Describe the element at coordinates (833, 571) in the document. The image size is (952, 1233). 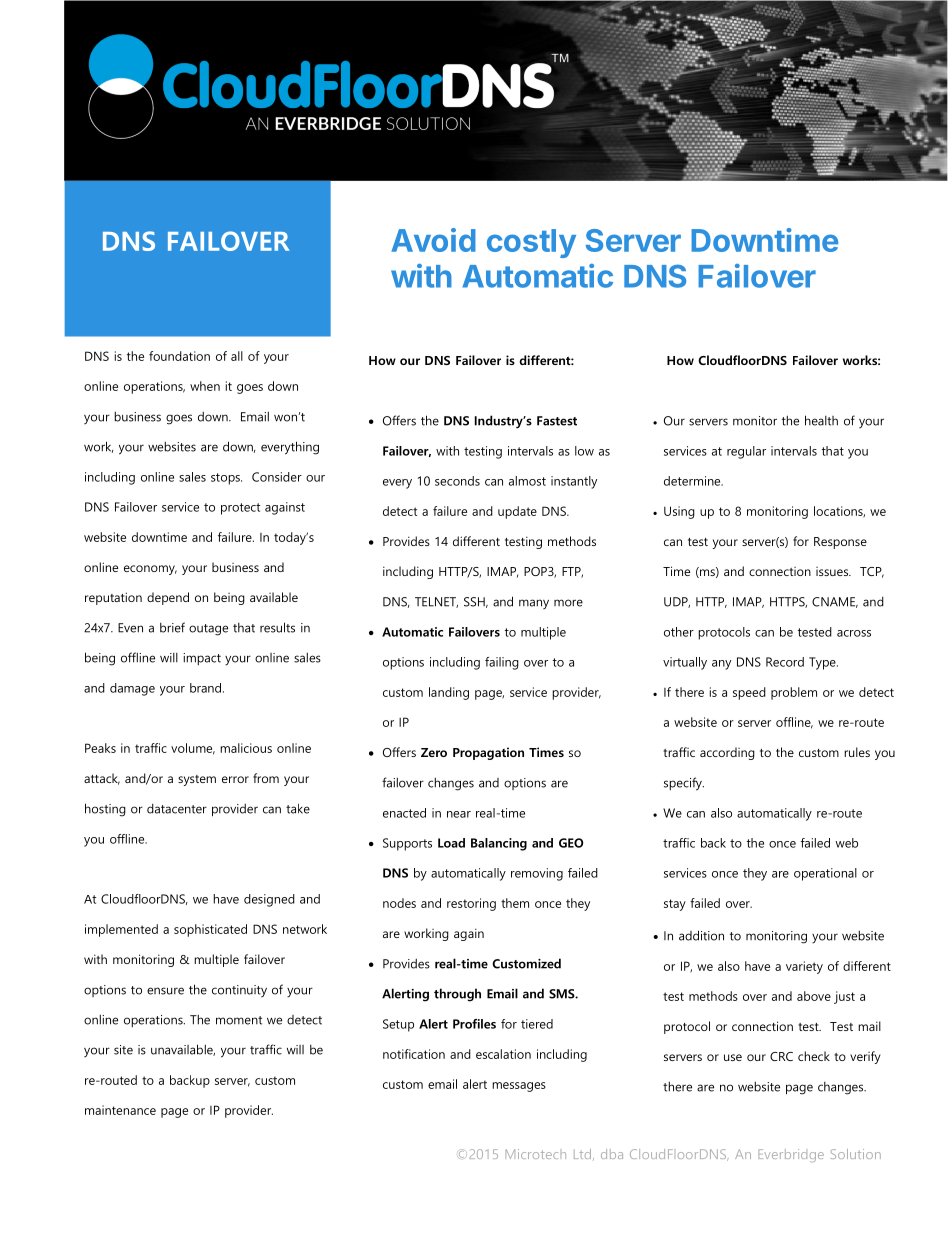
I see `issues` at that location.
